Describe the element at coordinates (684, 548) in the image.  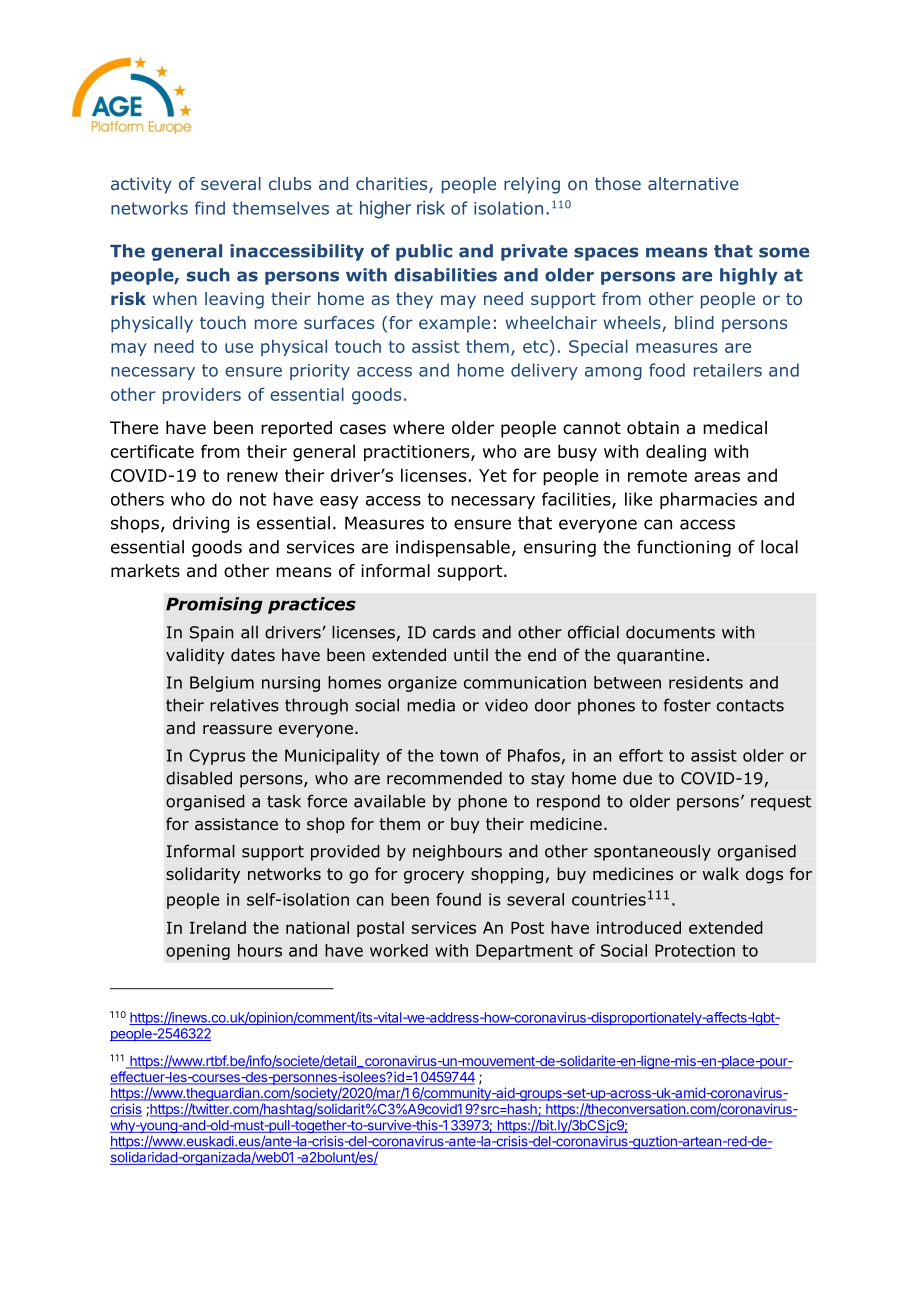
I see `functioning` at that location.
